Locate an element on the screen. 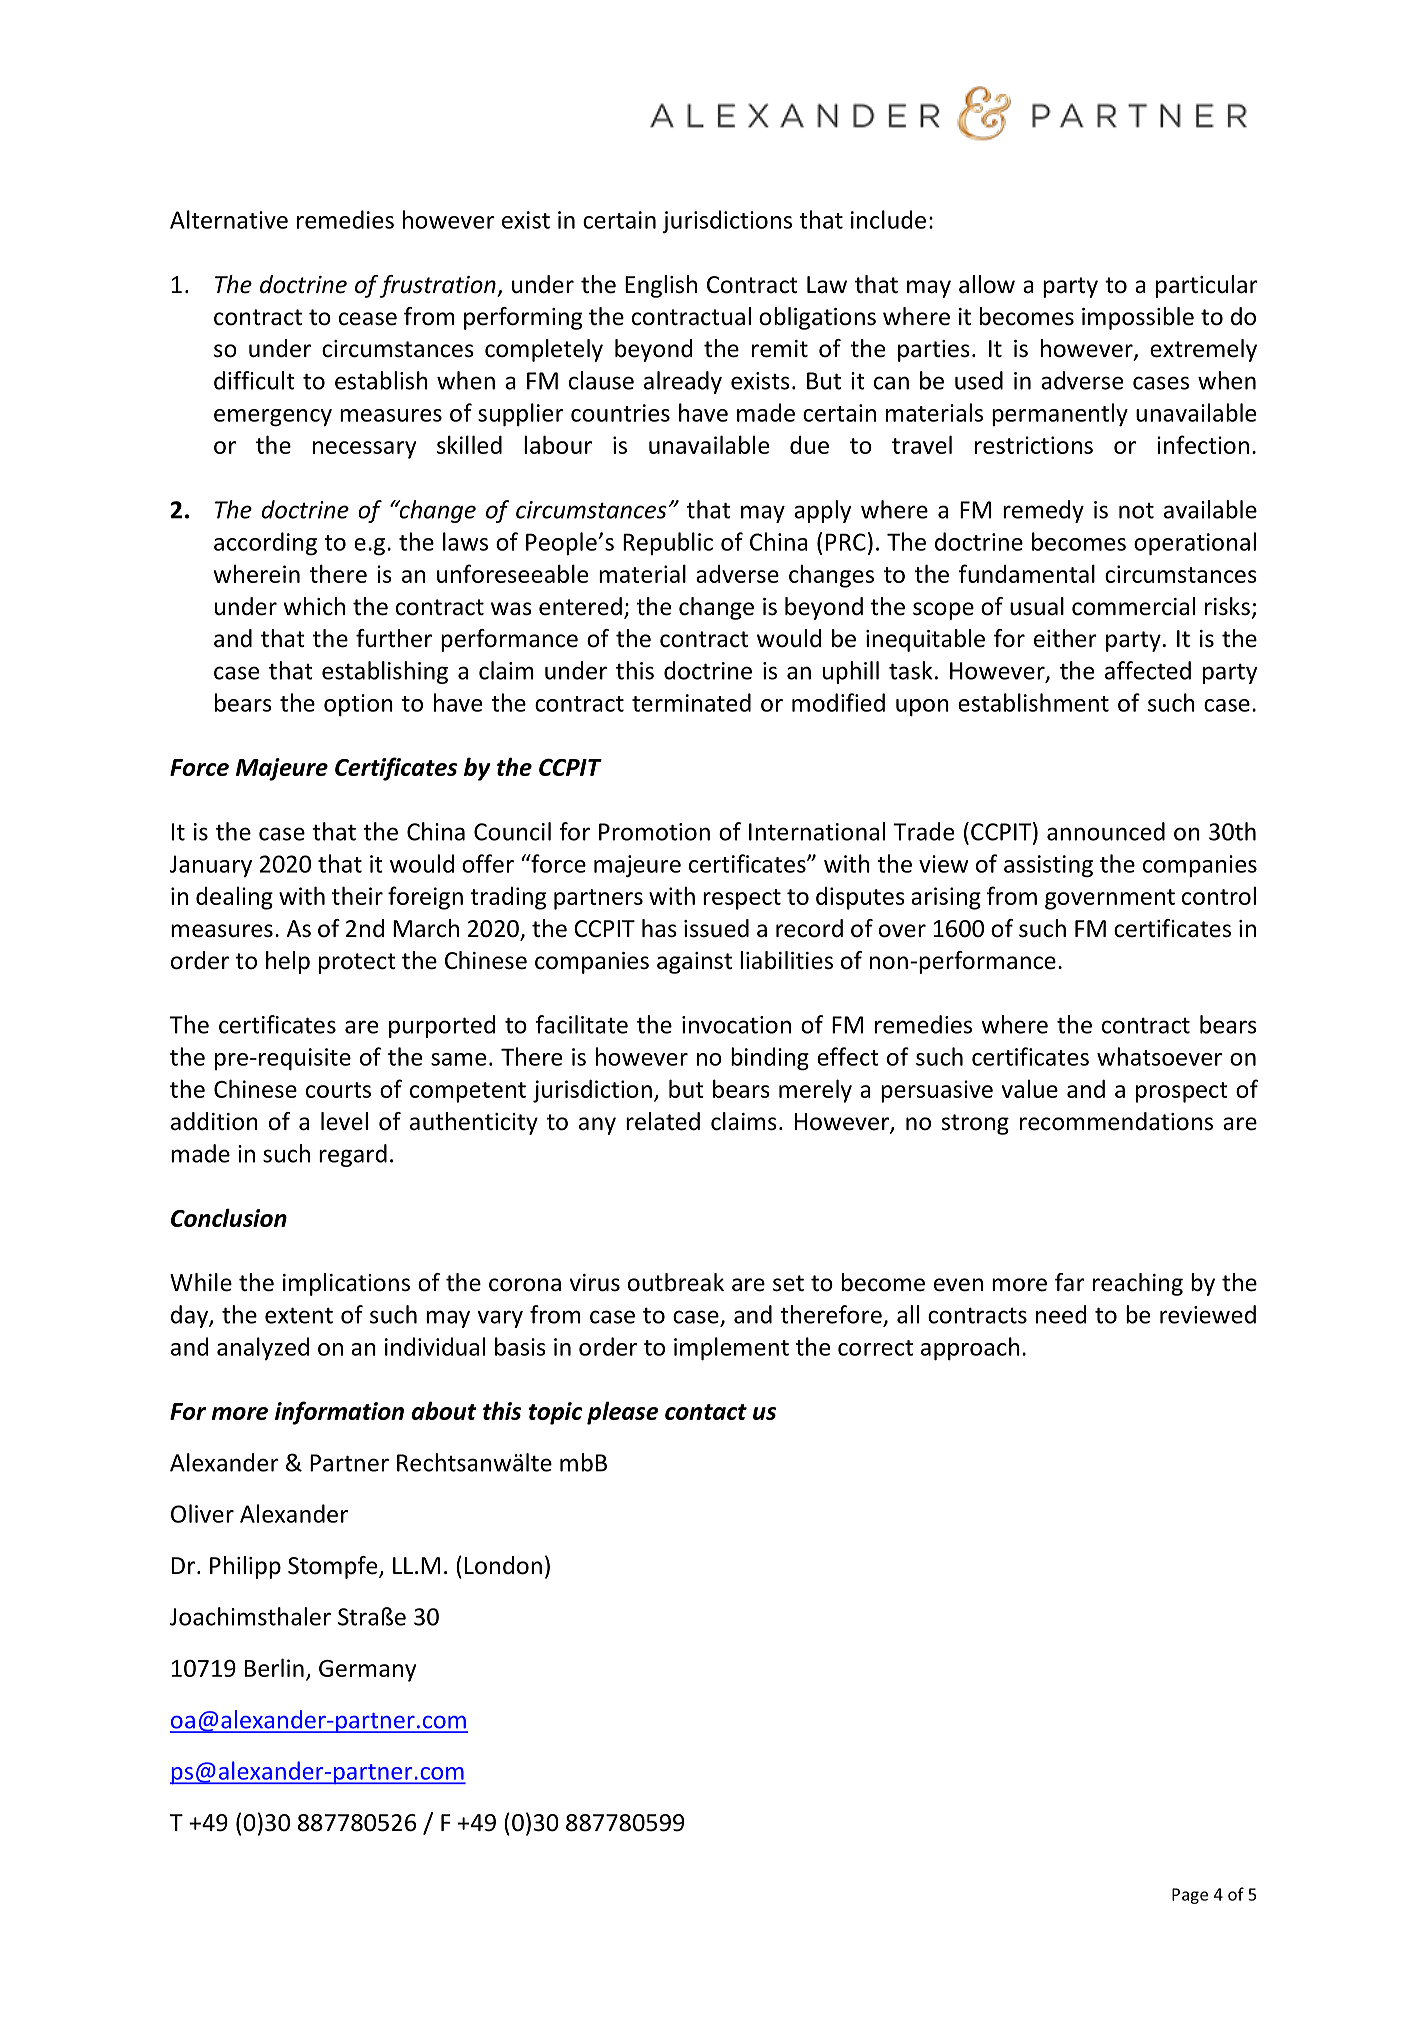 This screenshot has height=2019, width=1427. invocation is located at coordinates (736, 1025).
